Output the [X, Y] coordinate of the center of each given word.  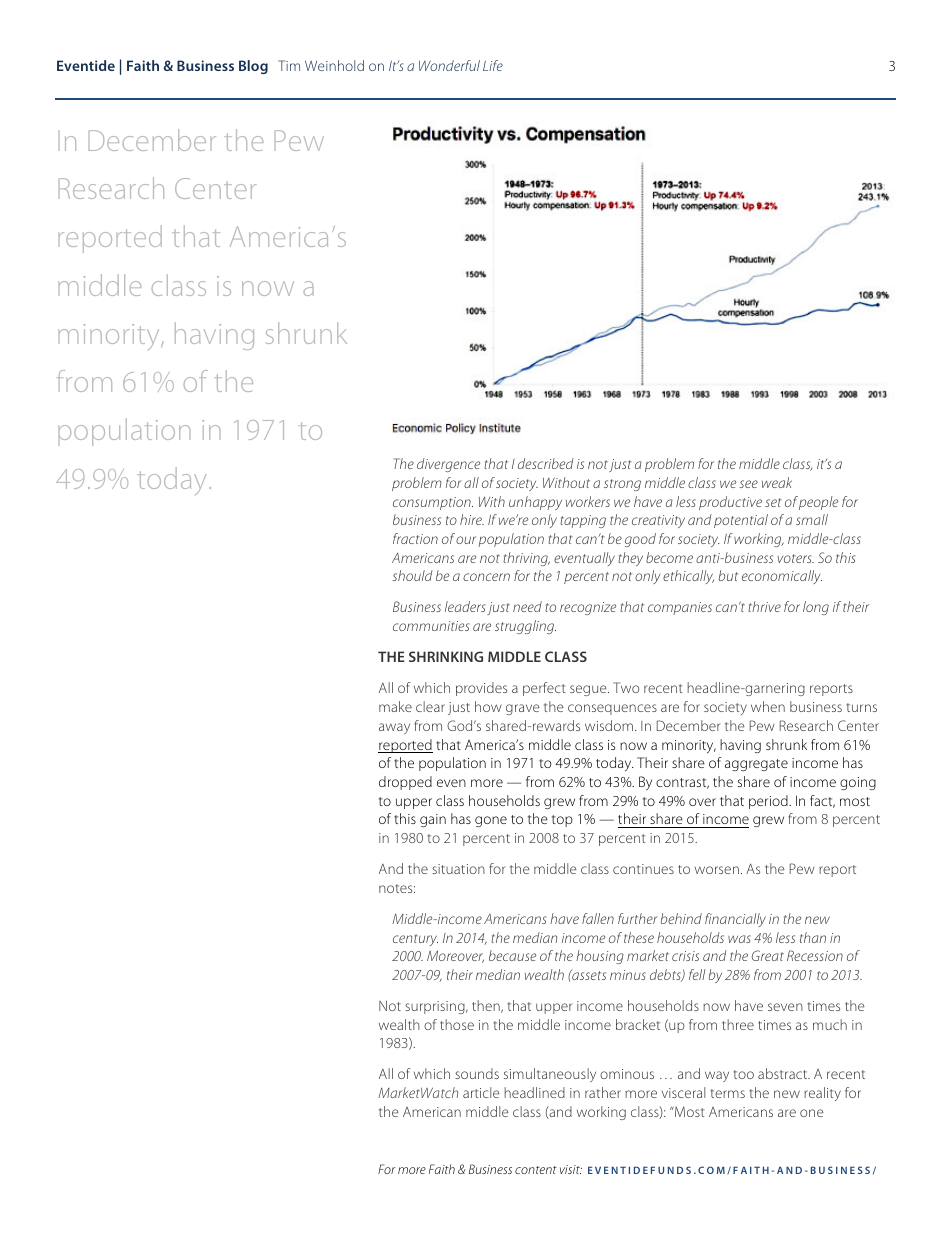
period [769, 802]
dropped [405, 783]
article [481, 1092]
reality [822, 1094]
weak [777, 482]
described [546, 463]
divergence [448, 465]
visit [571, 1169]
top [562, 821]
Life [493, 65]
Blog [253, 67]
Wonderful [449, 65]
